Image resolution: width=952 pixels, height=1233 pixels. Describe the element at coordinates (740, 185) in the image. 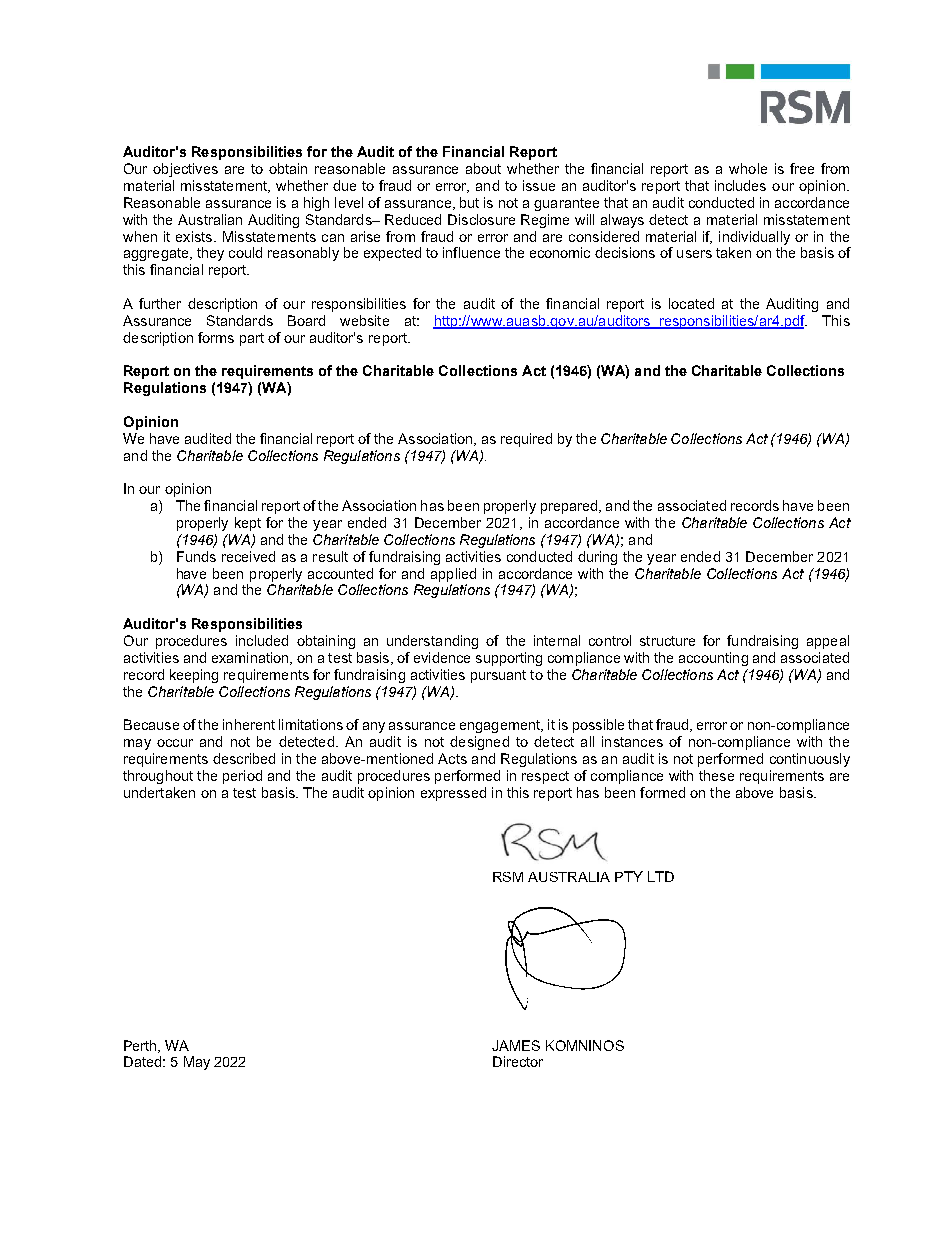

I see `includes` at that location.
